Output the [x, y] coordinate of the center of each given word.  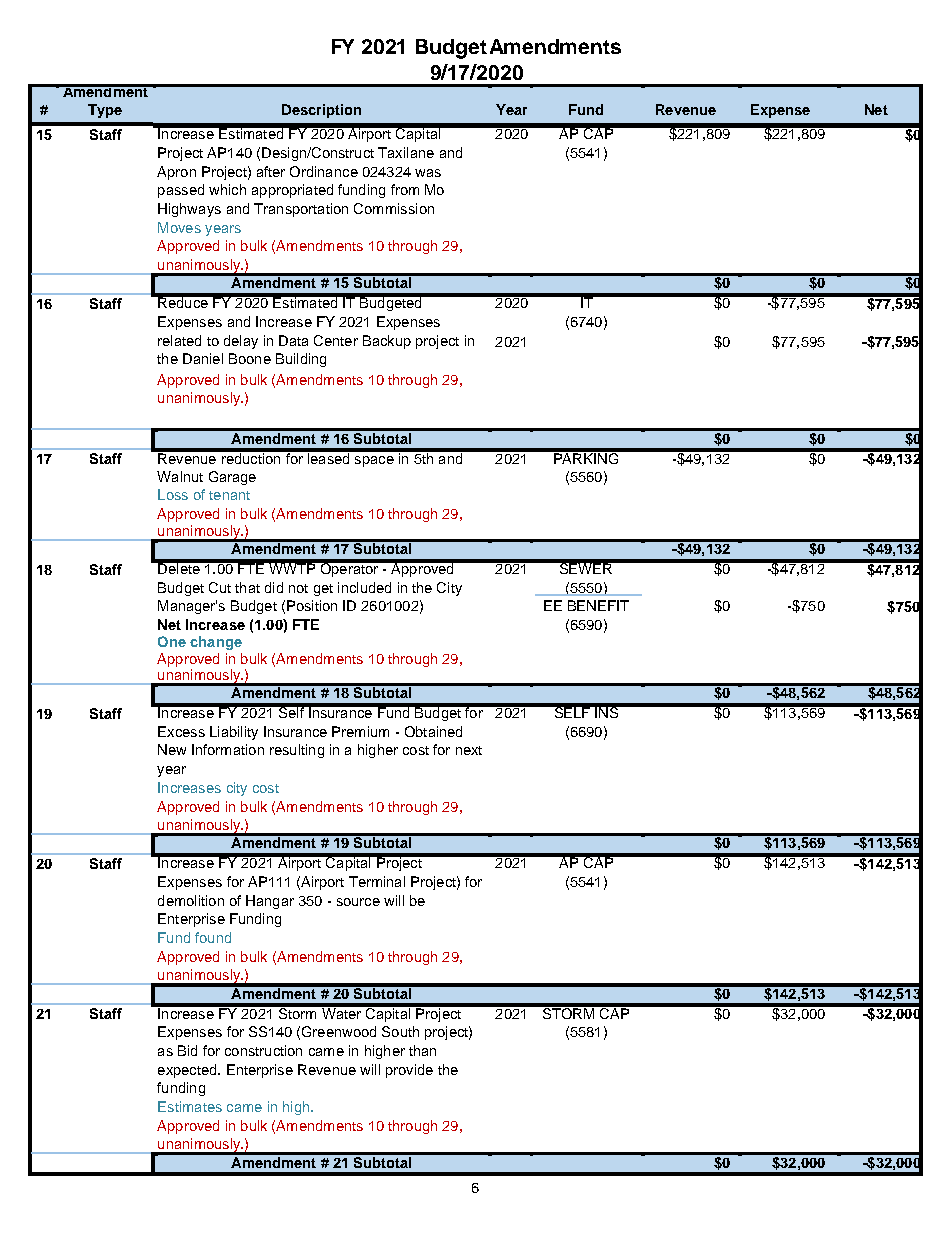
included [364, 587]
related [179, 340]
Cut [220, 587]
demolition [191, 900]
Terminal [377, 881]
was [428, 173]
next [469, 750]
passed [181, 191]
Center [336, 340]
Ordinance [324, 171]
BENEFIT [598, 605]
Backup [387, 342]
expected [188, 1071]
